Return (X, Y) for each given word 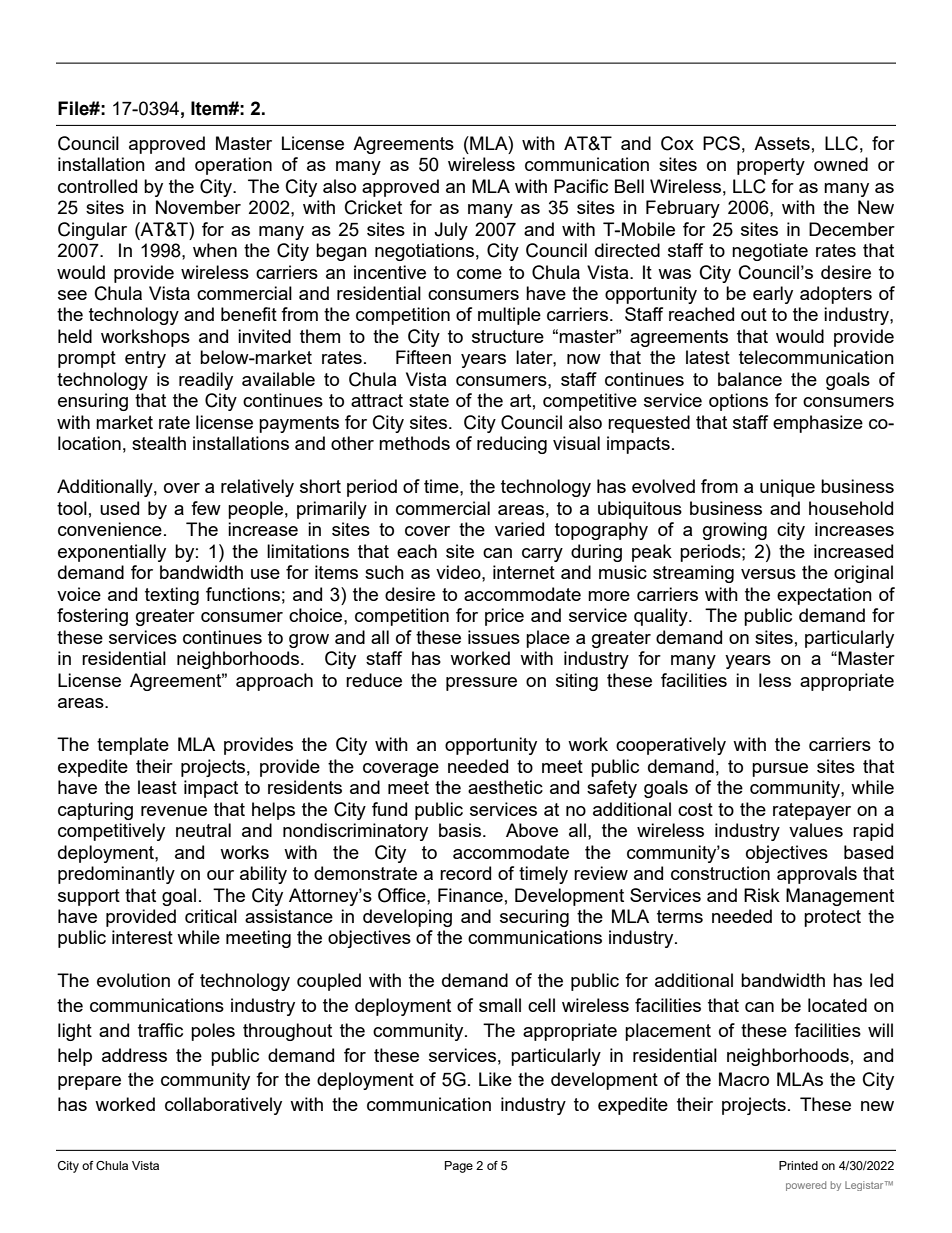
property (771, 166)
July (451, 231)
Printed (798, 1165)
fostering (92, 617)
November (198, 207)
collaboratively (223, 1106)
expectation (824, 596)
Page (459, 1167)
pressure (481, 684)
